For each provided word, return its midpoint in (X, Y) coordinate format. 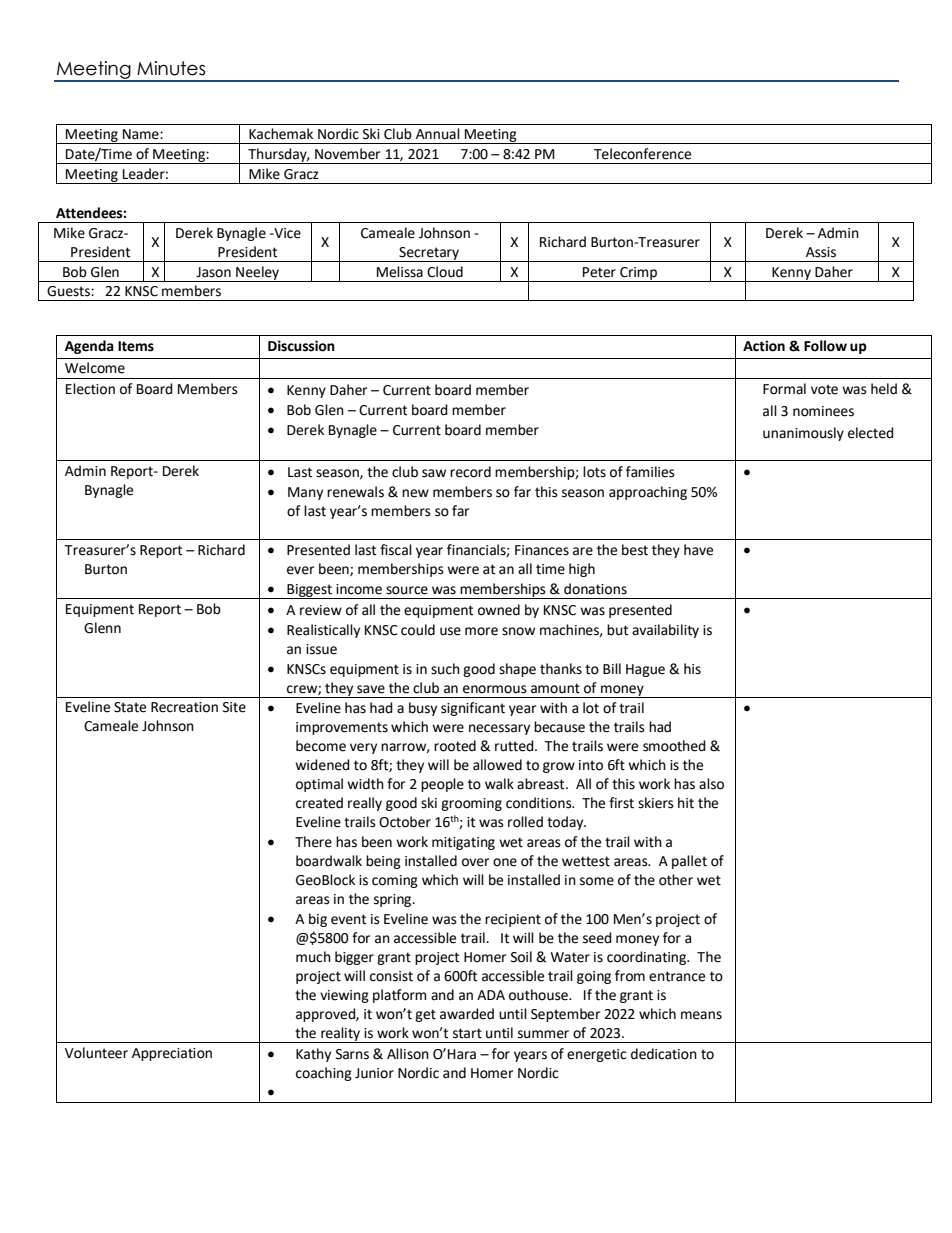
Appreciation (172, 1054)
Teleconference (642, 154)
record (470, 472)
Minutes (171, 68)
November (347, 154)
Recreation (184, 707)
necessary (499, 729)
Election (90, 389)
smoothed (674, 746)
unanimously (803, 434)
